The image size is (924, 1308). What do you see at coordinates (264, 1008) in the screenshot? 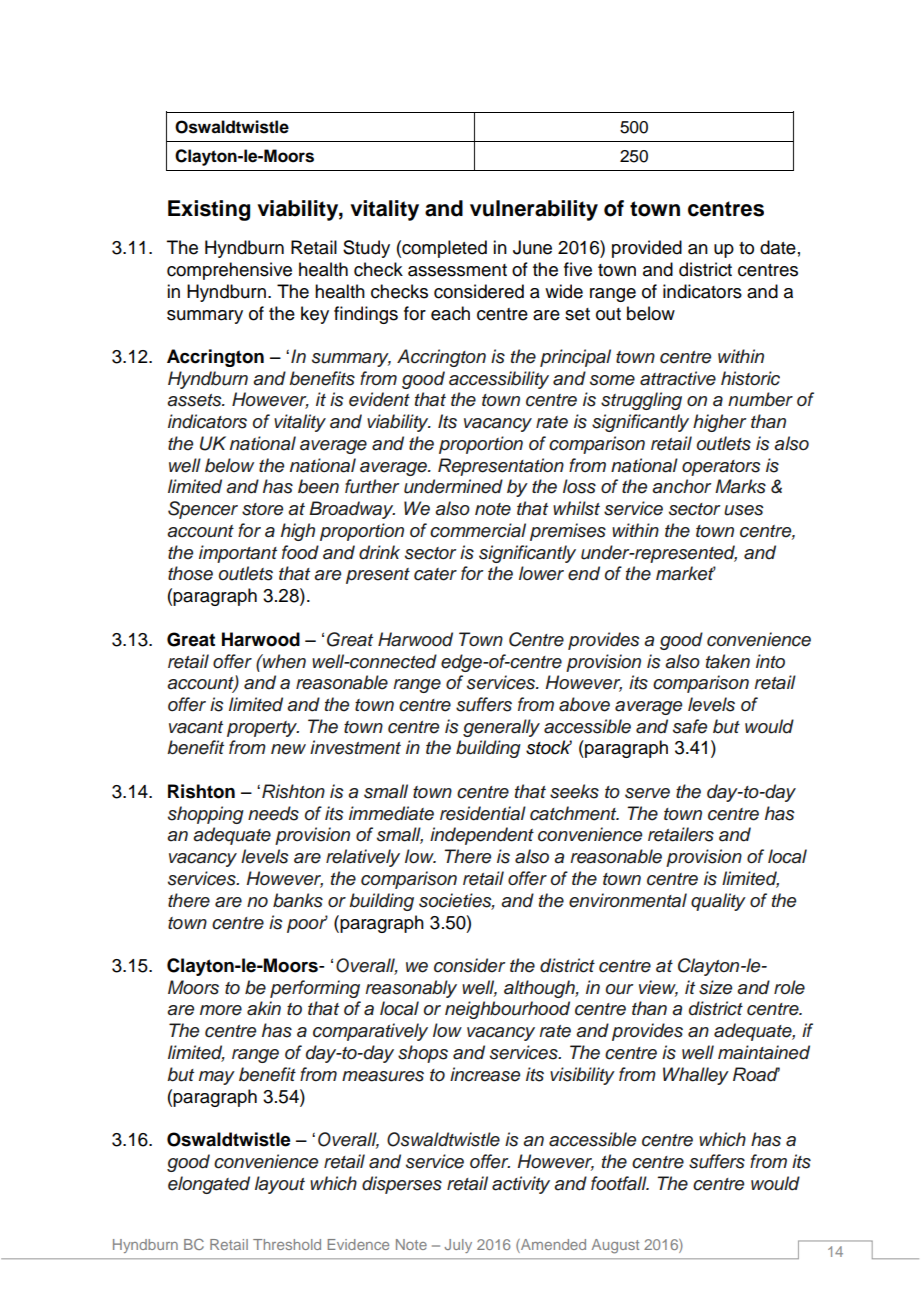
I see `akin` at bounding box center [264, 1008].
